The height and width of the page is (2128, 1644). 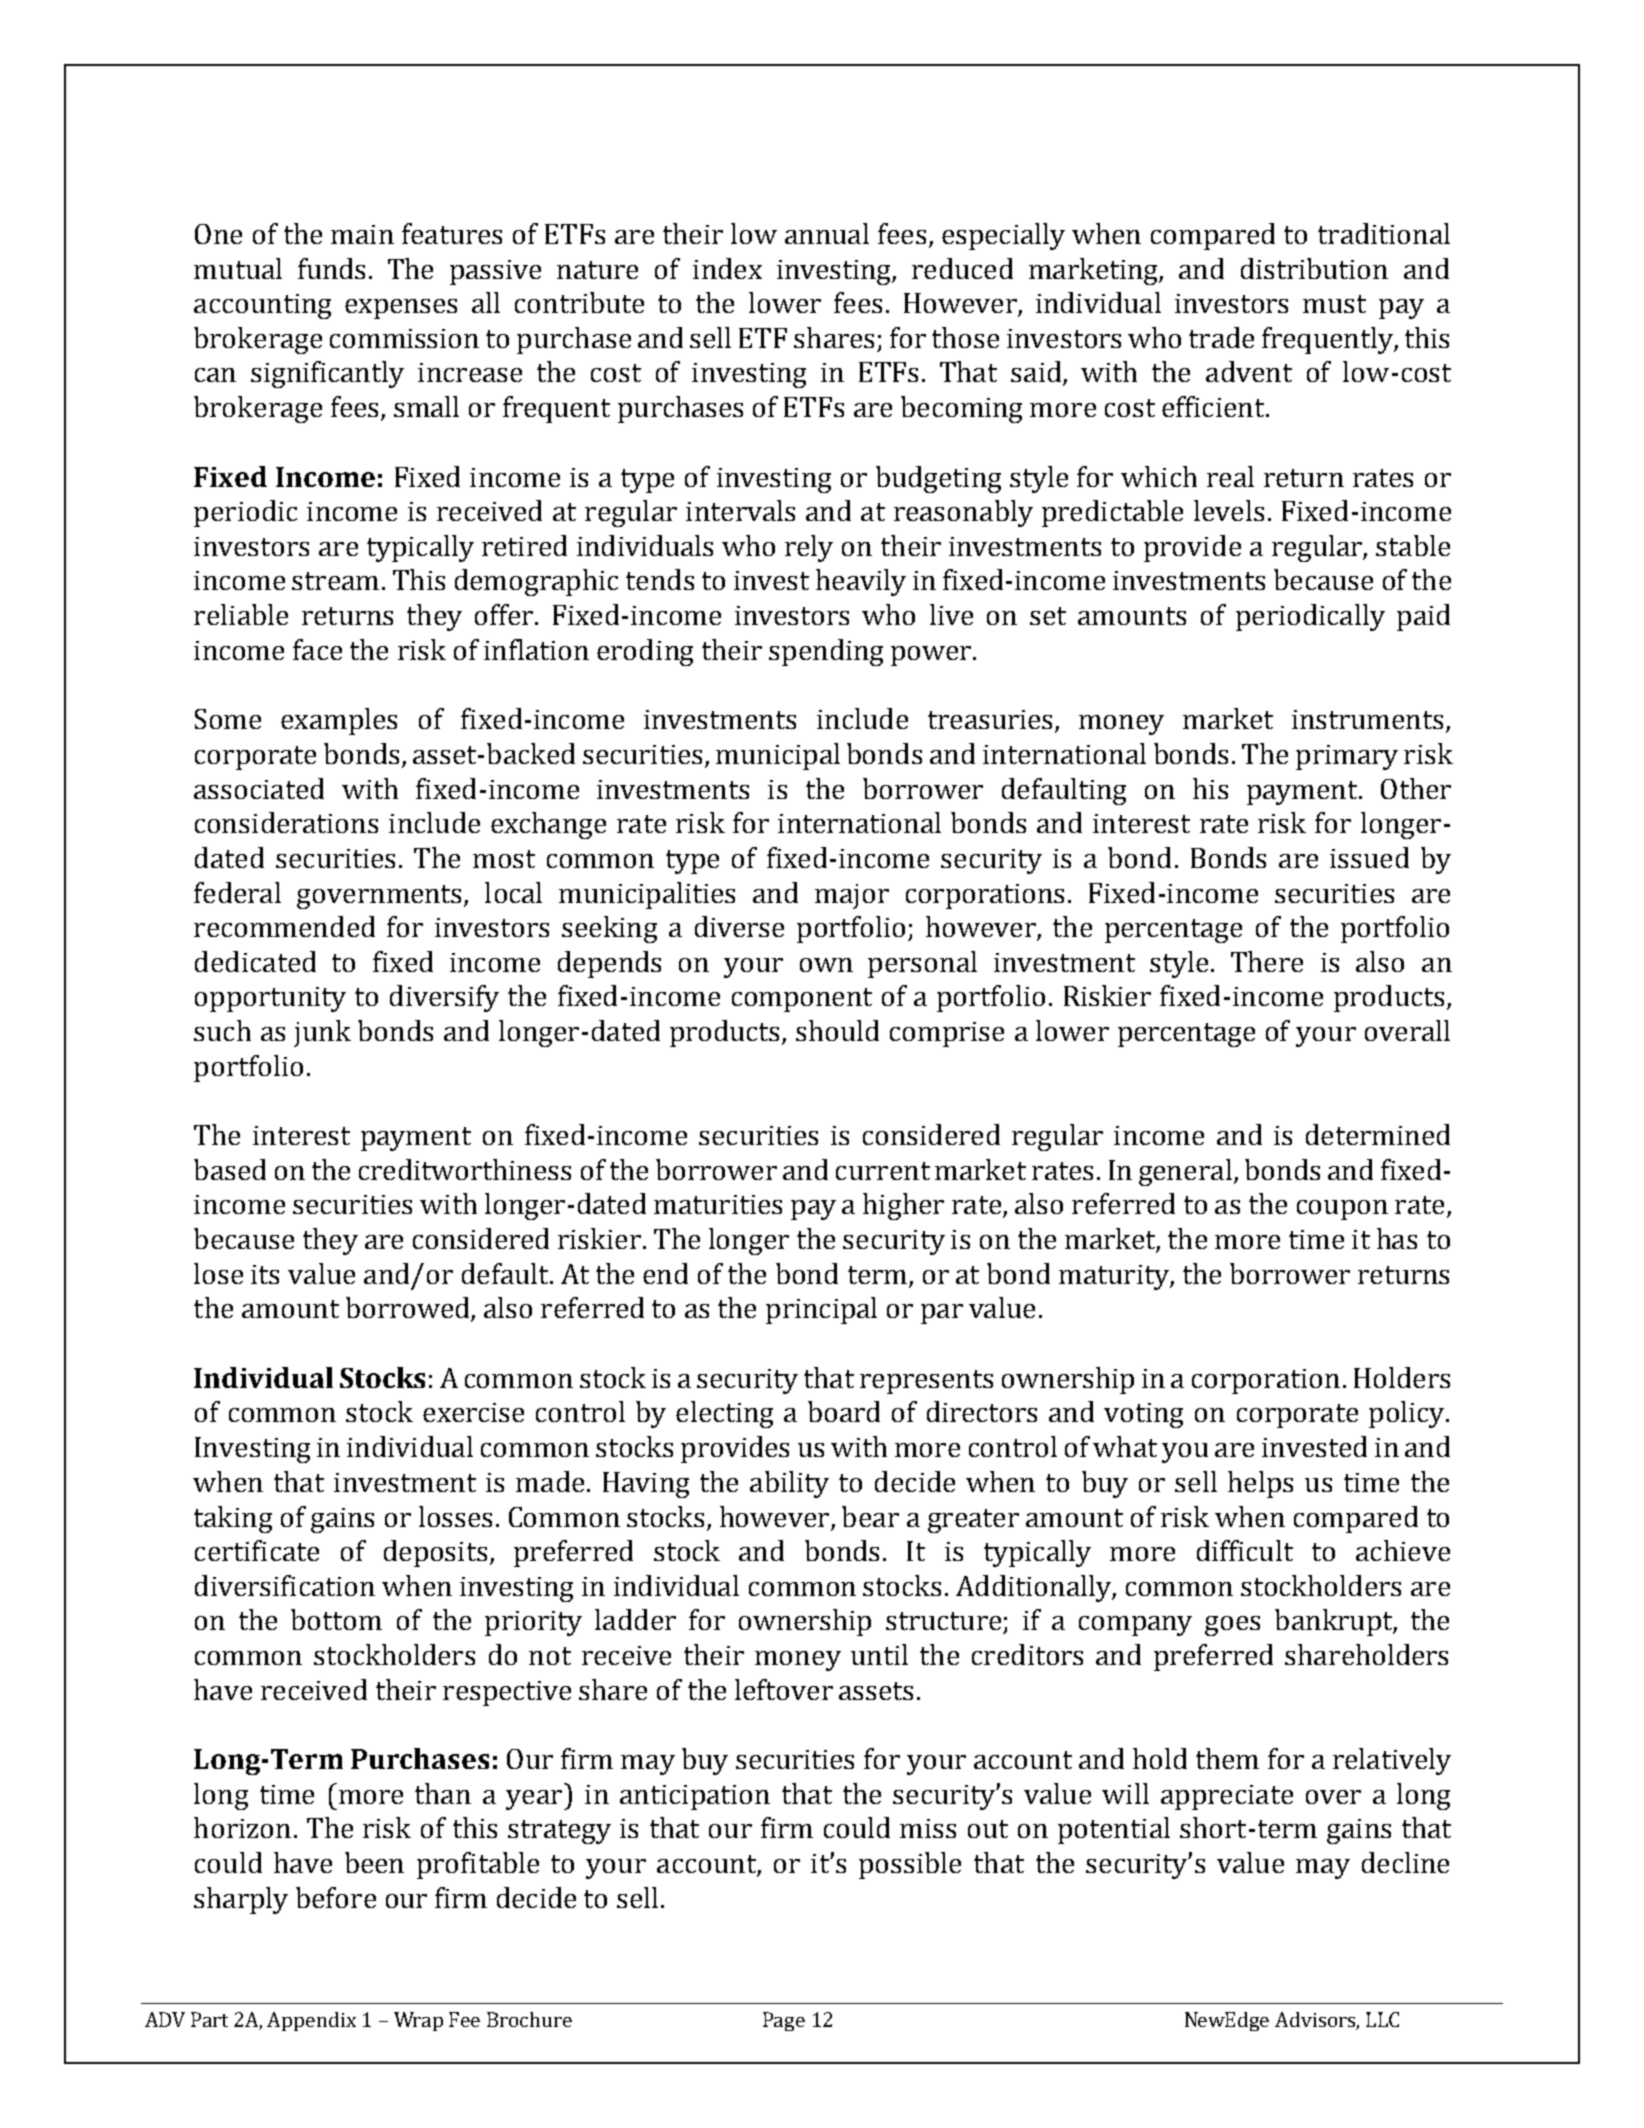 What do you see at coordinates (784, 2021) in the page?
I see `Page` at bounding box center [784, 2021].
